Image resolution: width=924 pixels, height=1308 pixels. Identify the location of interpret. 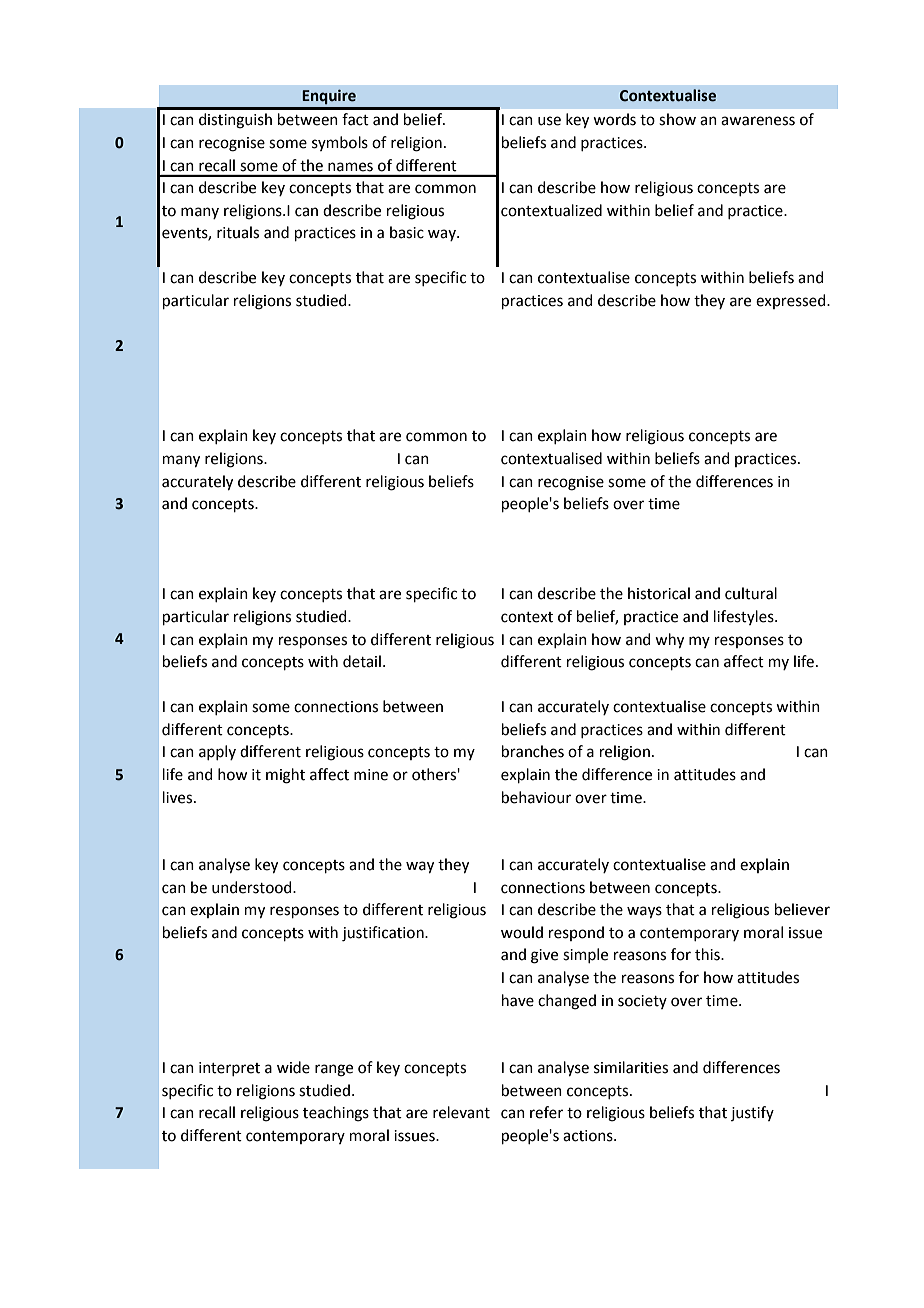
(229, 1069).
